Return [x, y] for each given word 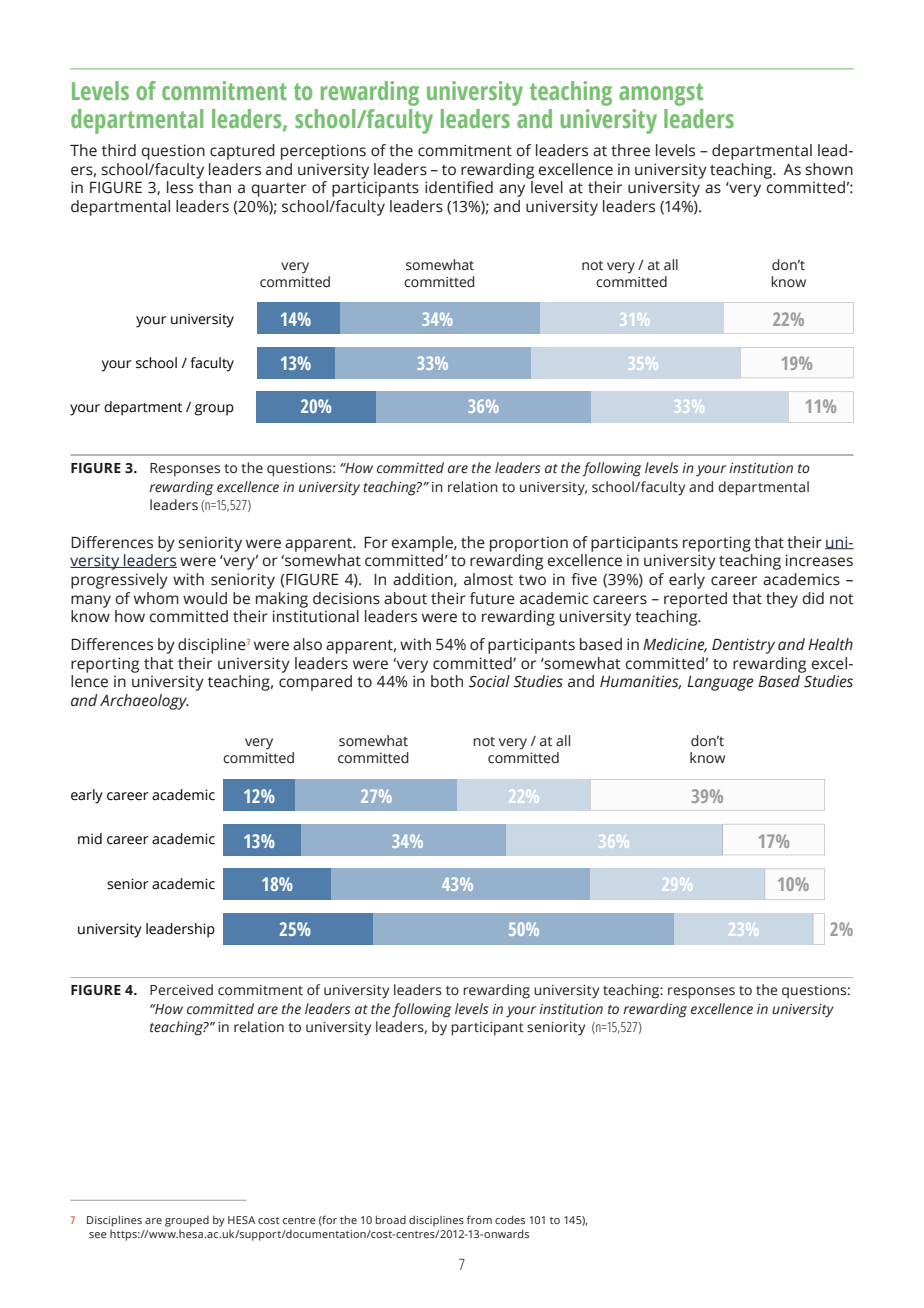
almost [488, 579]
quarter [278, 190]
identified [459, 187]
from [479, 1219]
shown [829, 169]
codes [510, 1219]
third [119, 150]
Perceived [181, 990]
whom [156, 598]
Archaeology [144, 702]
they [782, 600]
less [180, 187]
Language [720, 683]
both [447, 681]
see [98, 1235]
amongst [661, 94]
